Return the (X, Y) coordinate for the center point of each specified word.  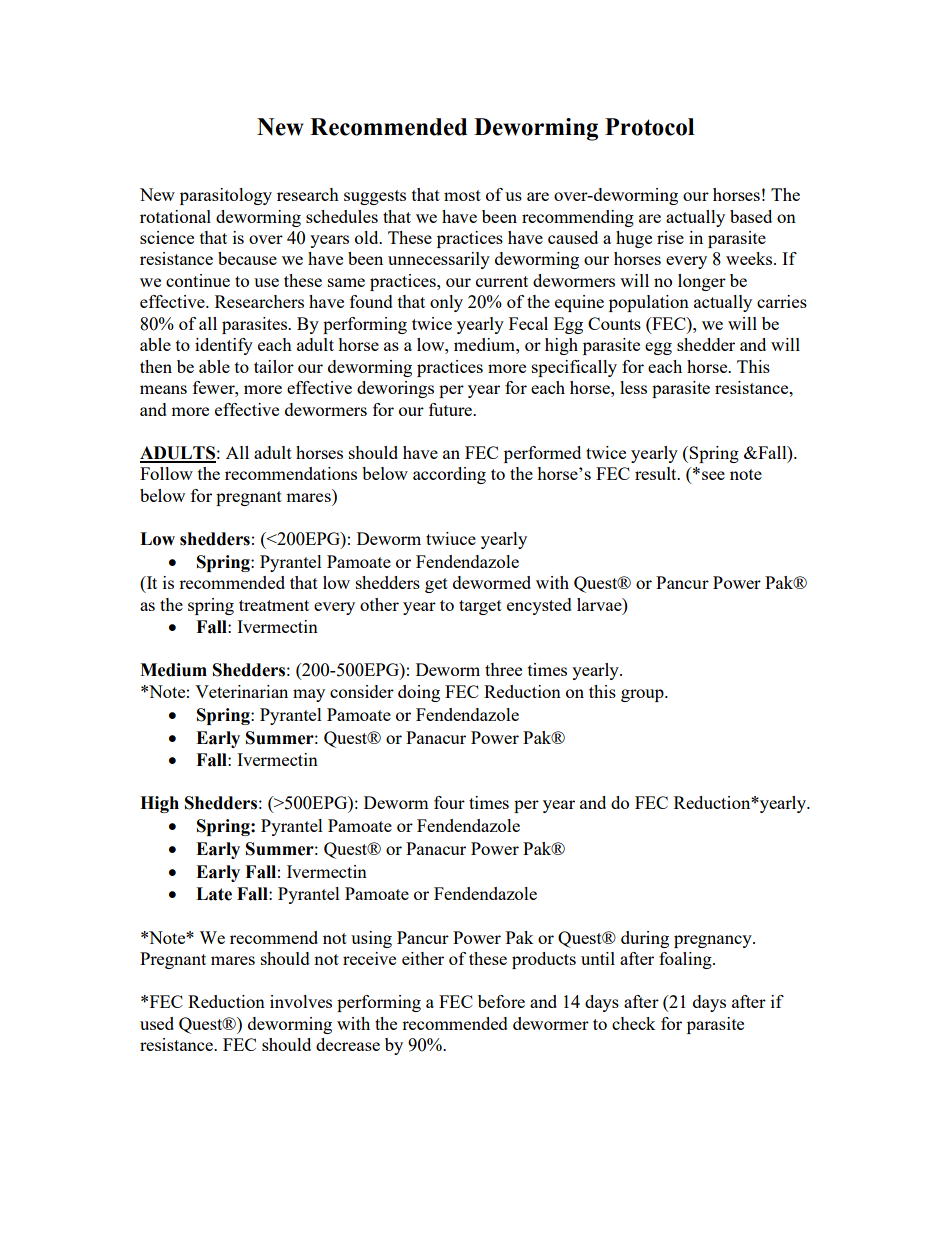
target (480, 607)
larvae (600, 604)
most (462, 195)
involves (301, 1001)
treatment (274, 605)
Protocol (649, 127)
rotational (175, 216)
